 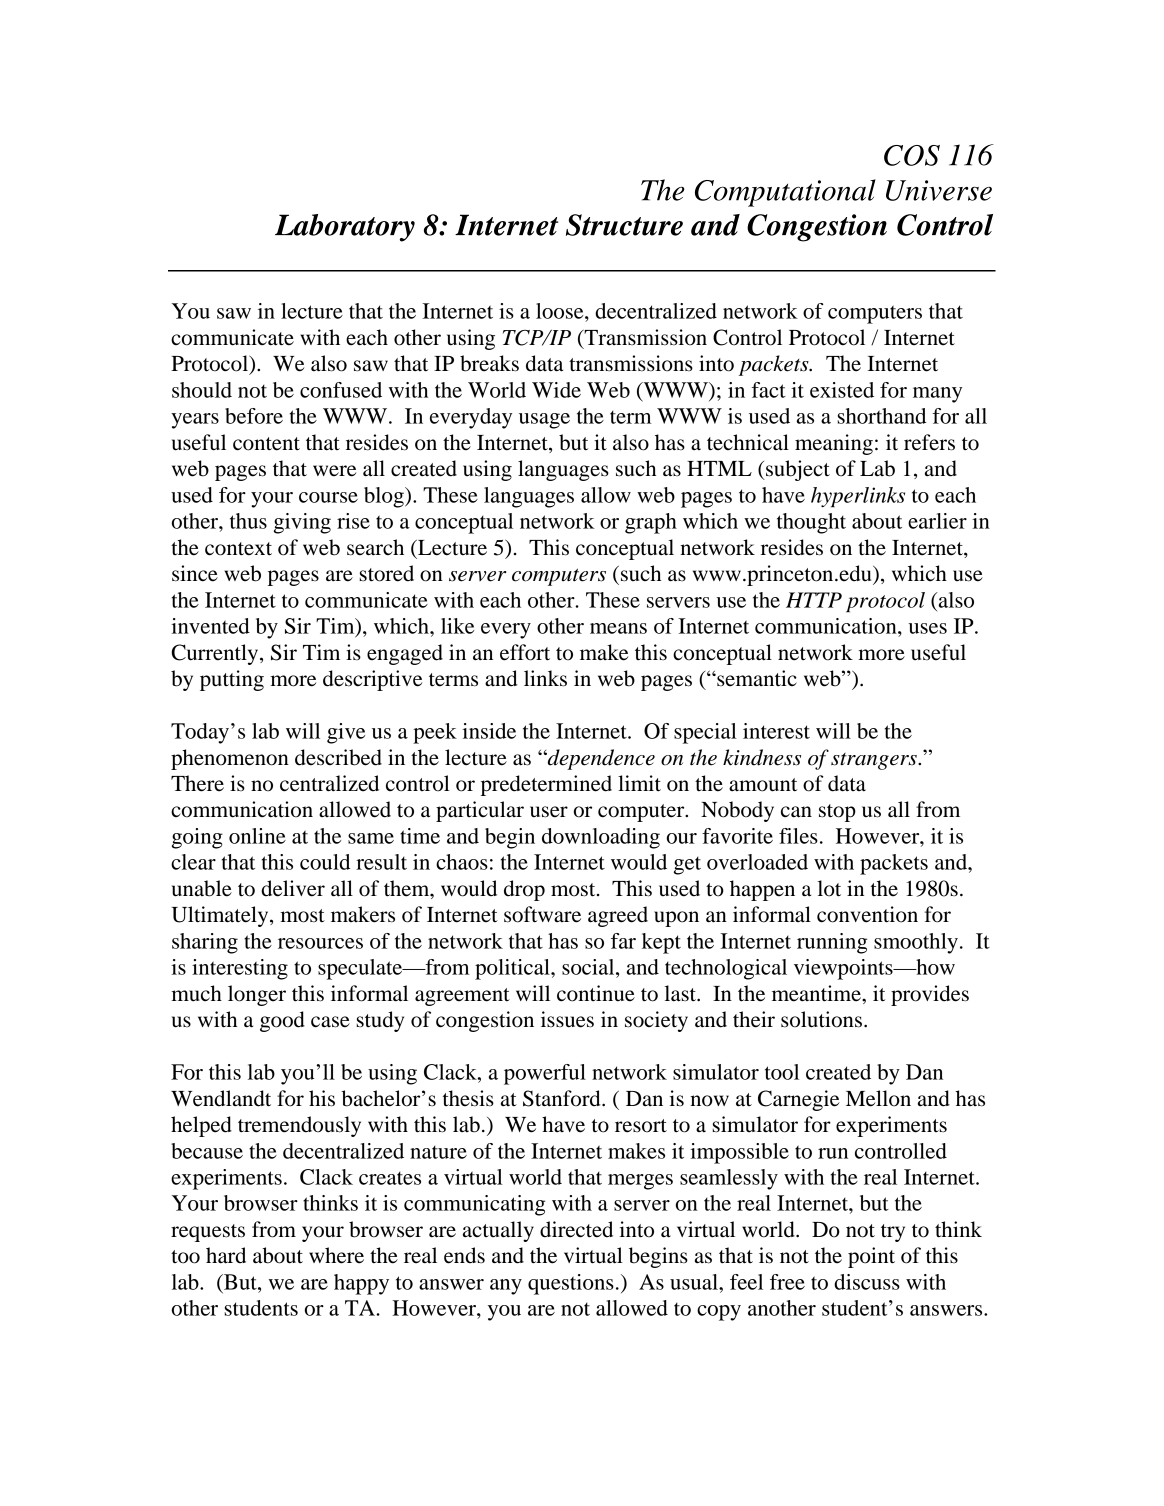 I want to click on discuss, so click(x=867, y=1282).
